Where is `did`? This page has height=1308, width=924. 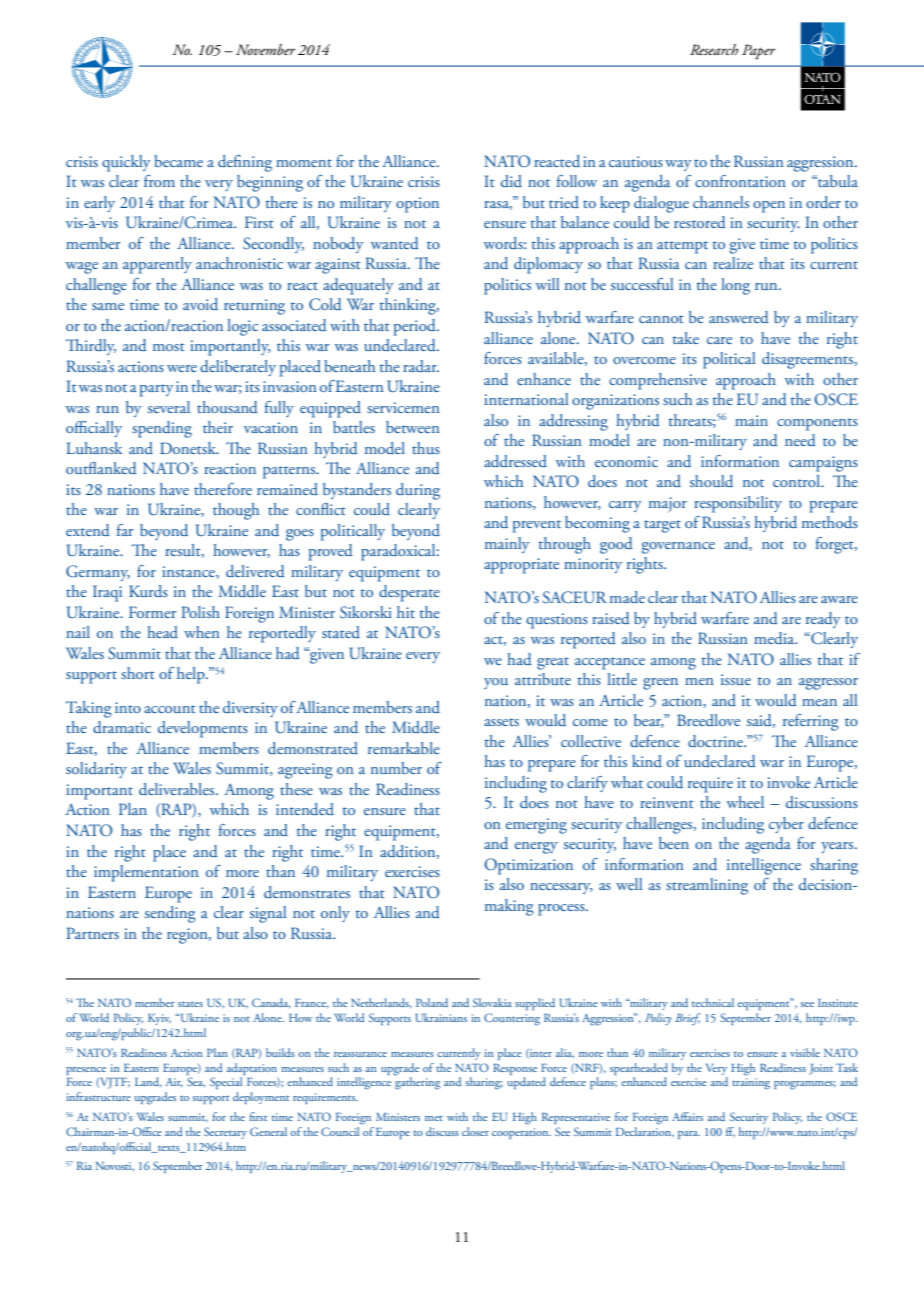 did is located at coordinates (511, 181).
